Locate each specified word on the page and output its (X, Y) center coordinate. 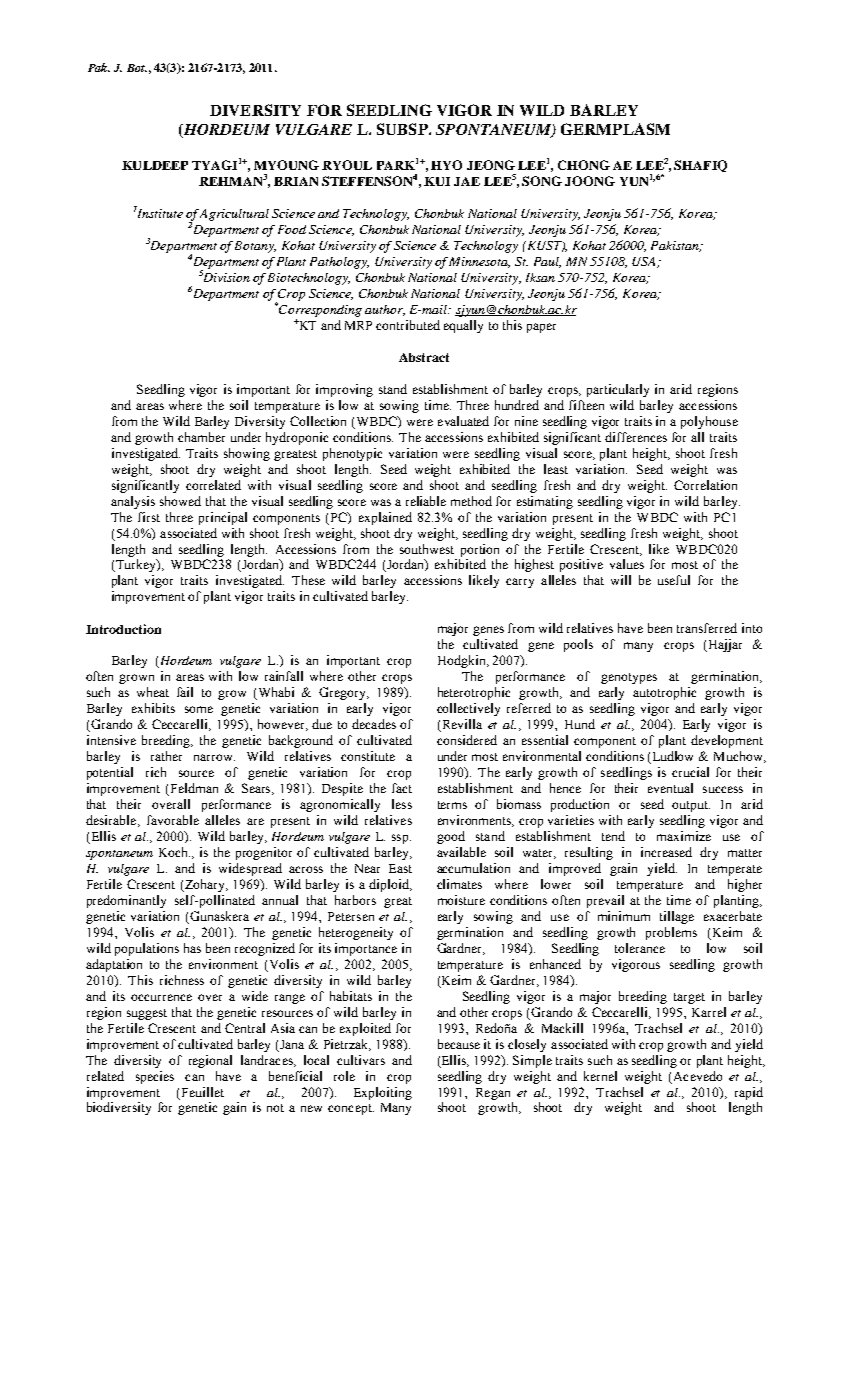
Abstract (424, 357)
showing (247, 454)
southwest (427, 549)
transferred (707, 628)
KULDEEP (155, 165)
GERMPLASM (615, 129)
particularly (618, 390)
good (451, 837)
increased (666, 852)
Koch (174, 852)
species (155, 1077)
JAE (467, 181)
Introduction (123, 629)
